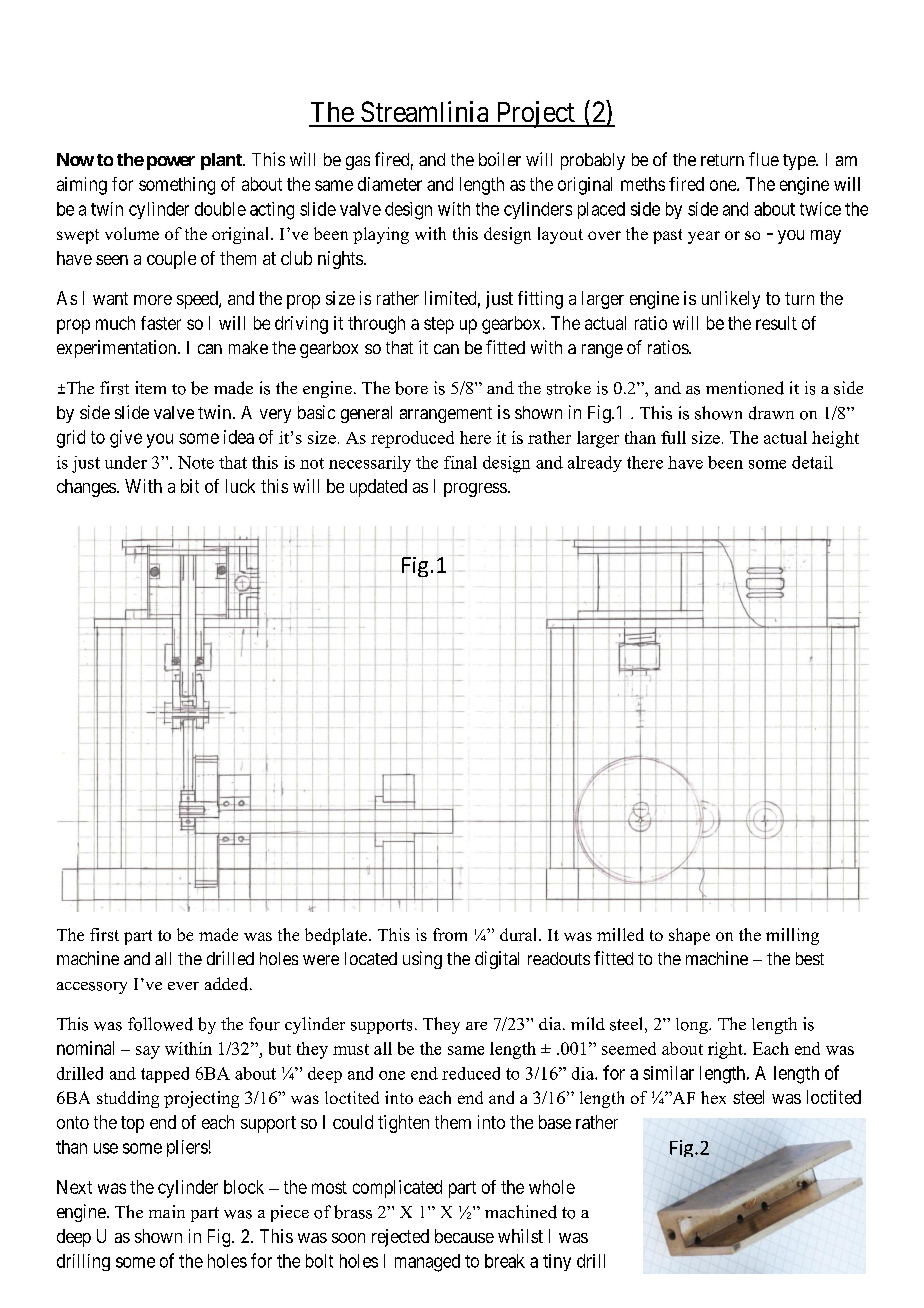 Image resolution: width=924 pixels, height=1308 pixels. I want to click on power, so click(171, 163).
